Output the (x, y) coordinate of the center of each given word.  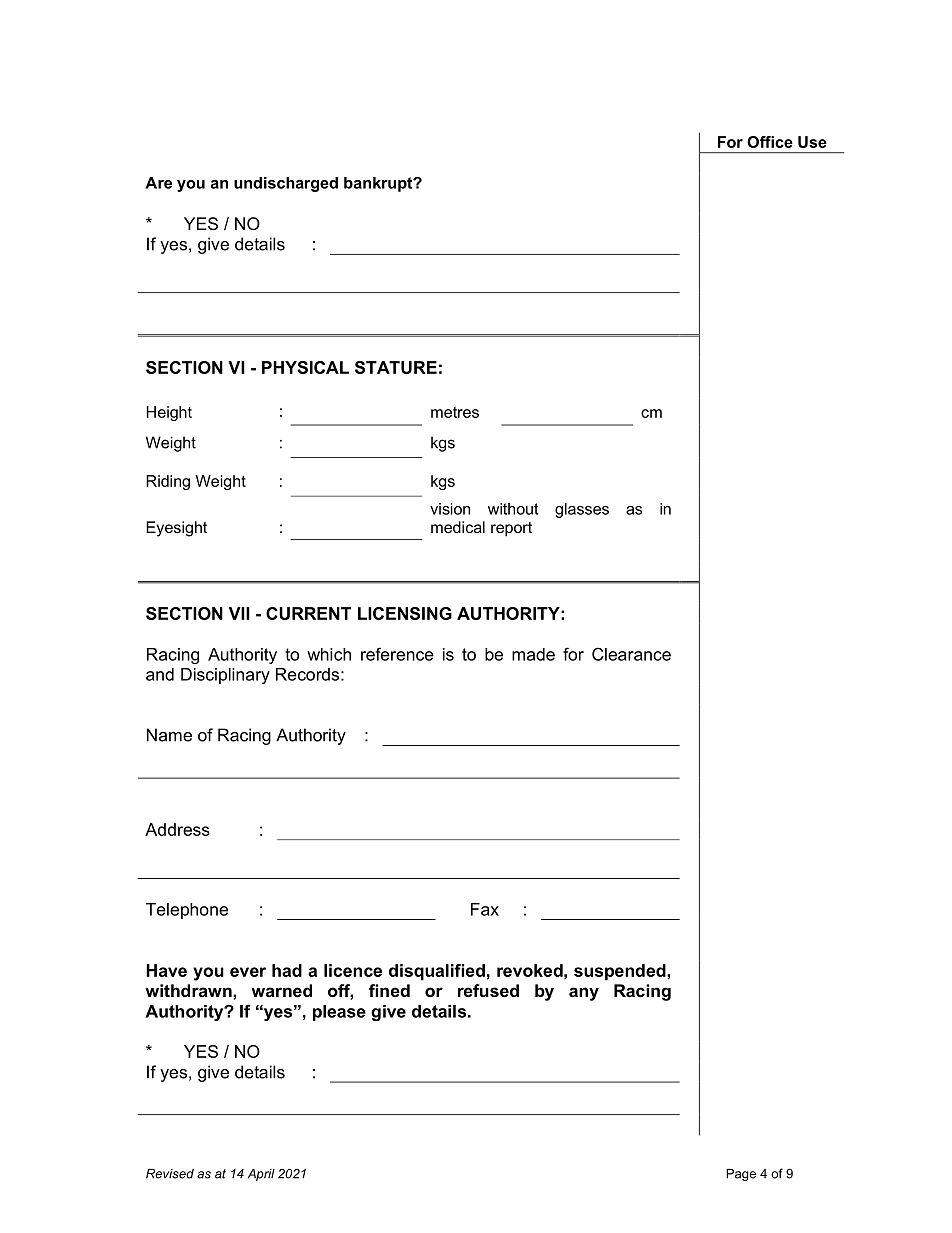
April (261, 1175)
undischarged (286, 184)
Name (169, 735)
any (584, 994)
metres (455, 412)
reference (397, 654)
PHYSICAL (305, 367)
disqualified (437, 972)
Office (770, 142)
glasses (582, 510)
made (533, 654)
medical (458, 527)
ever (248, 972)
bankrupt (379, 184)
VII (239, 613)
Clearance (631, 654)
